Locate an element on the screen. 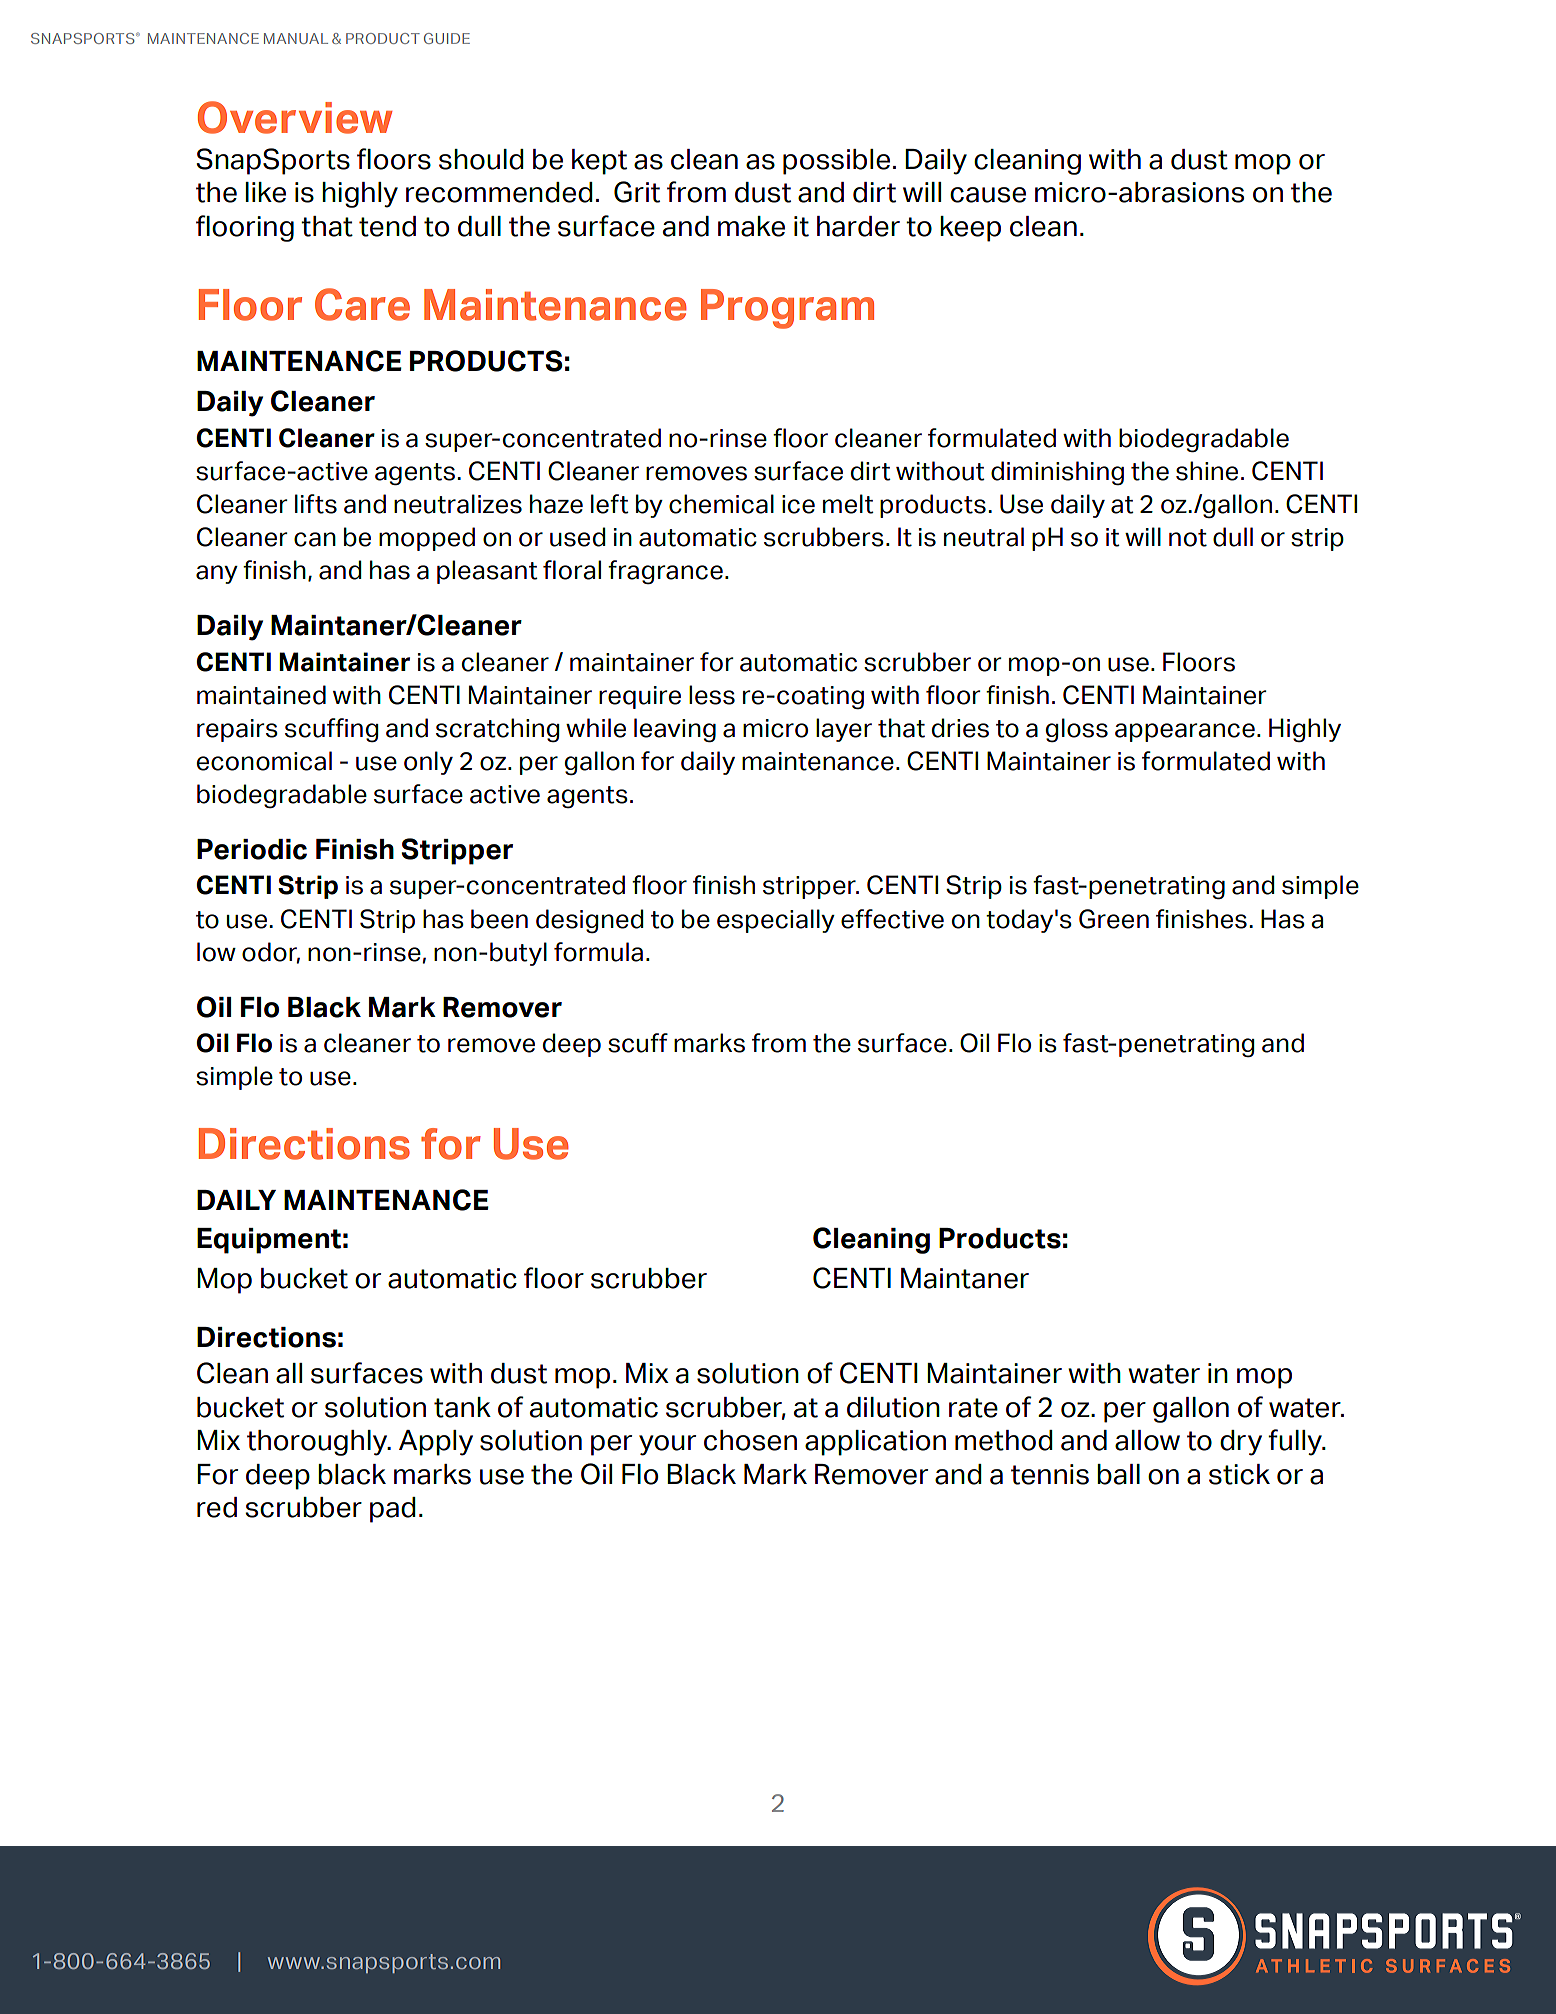 The width and height of the screenshot is (1556, 2014). thoroughly is located at coordinates (318, 1443).
